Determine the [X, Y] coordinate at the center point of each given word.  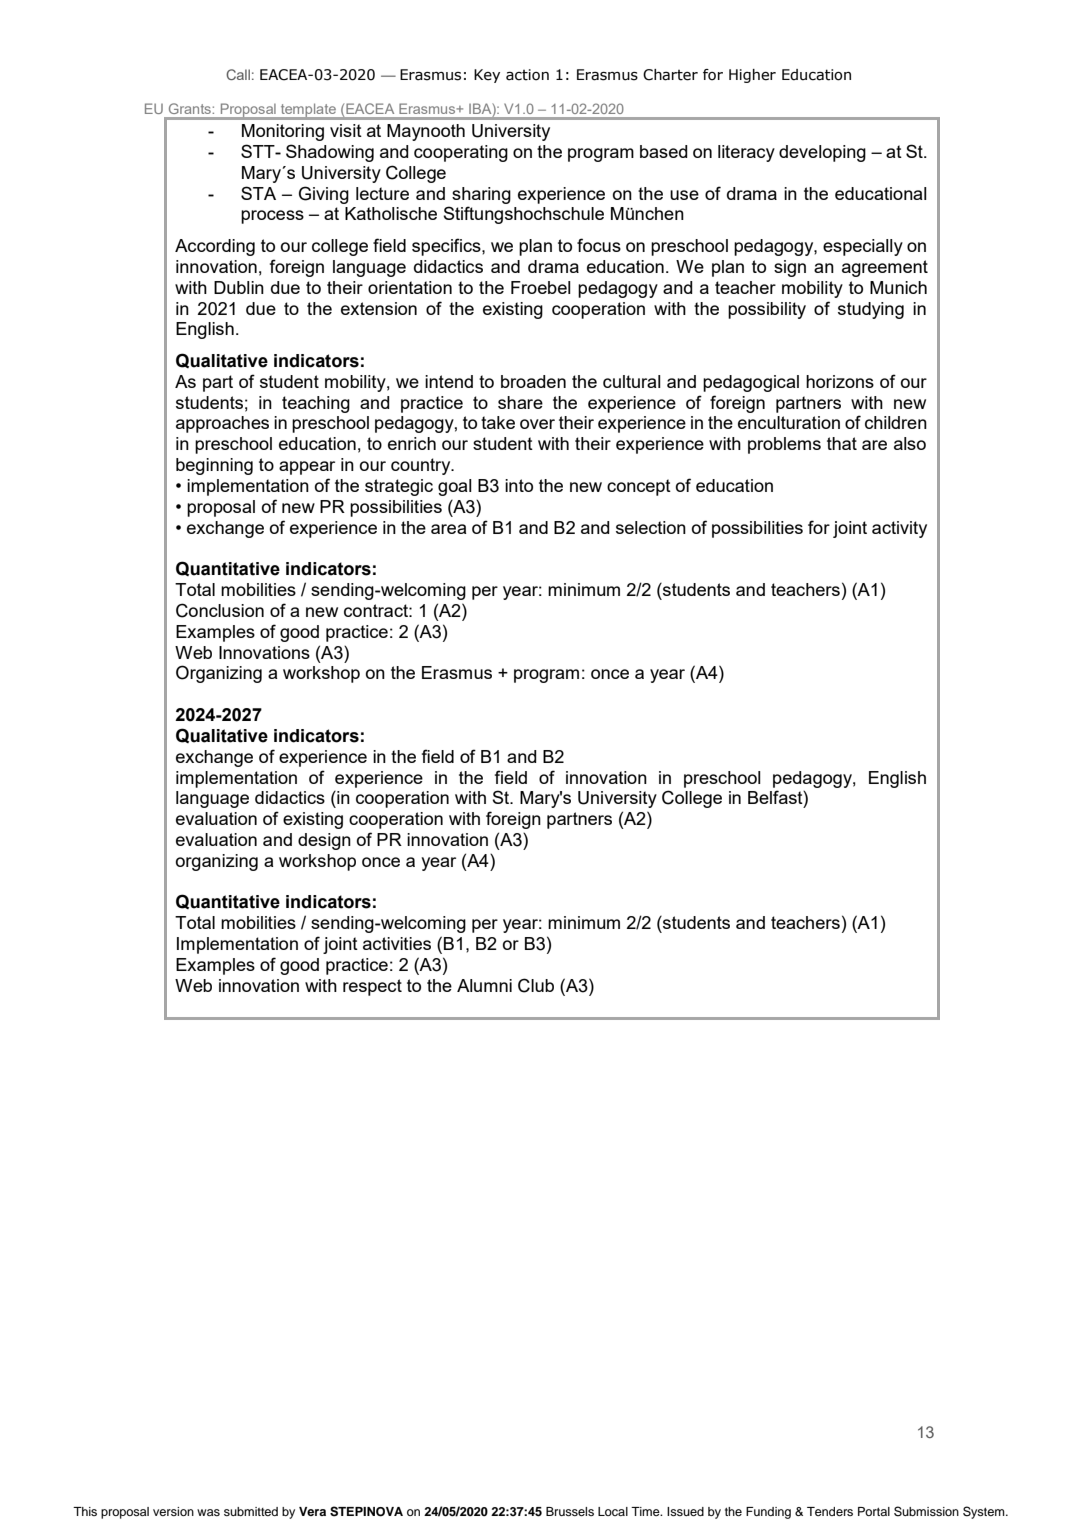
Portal [874, 1511]
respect [372, 987]
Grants [189, 109]
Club [536, 985]
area [448, 529]
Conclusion [220, 610]
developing [822, 153]
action [527, 75]
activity [899, 529]
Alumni [484, 985]
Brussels [570, 1511]
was [208, 1512]
